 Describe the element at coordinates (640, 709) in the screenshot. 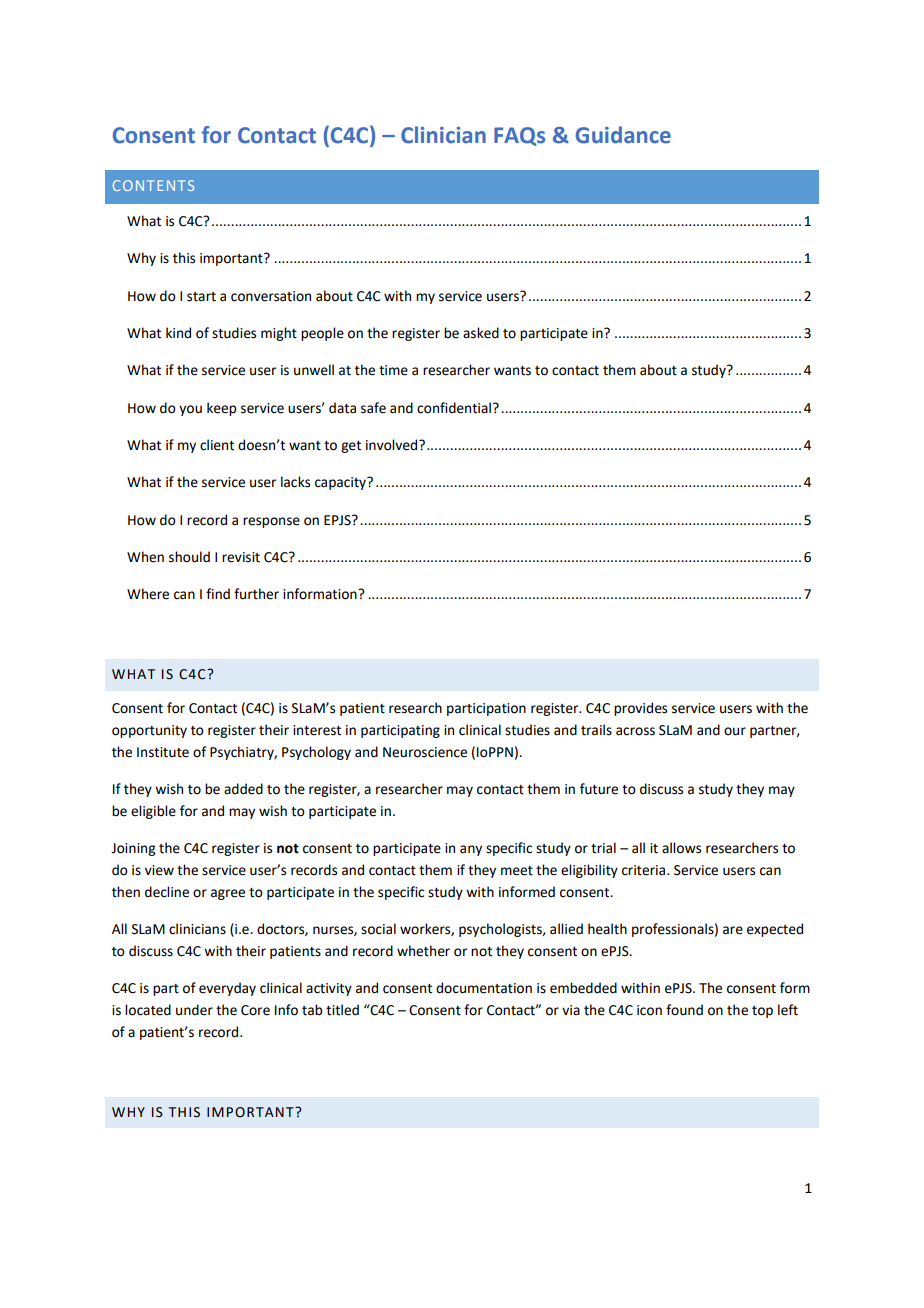

I see `provides` at that location.
